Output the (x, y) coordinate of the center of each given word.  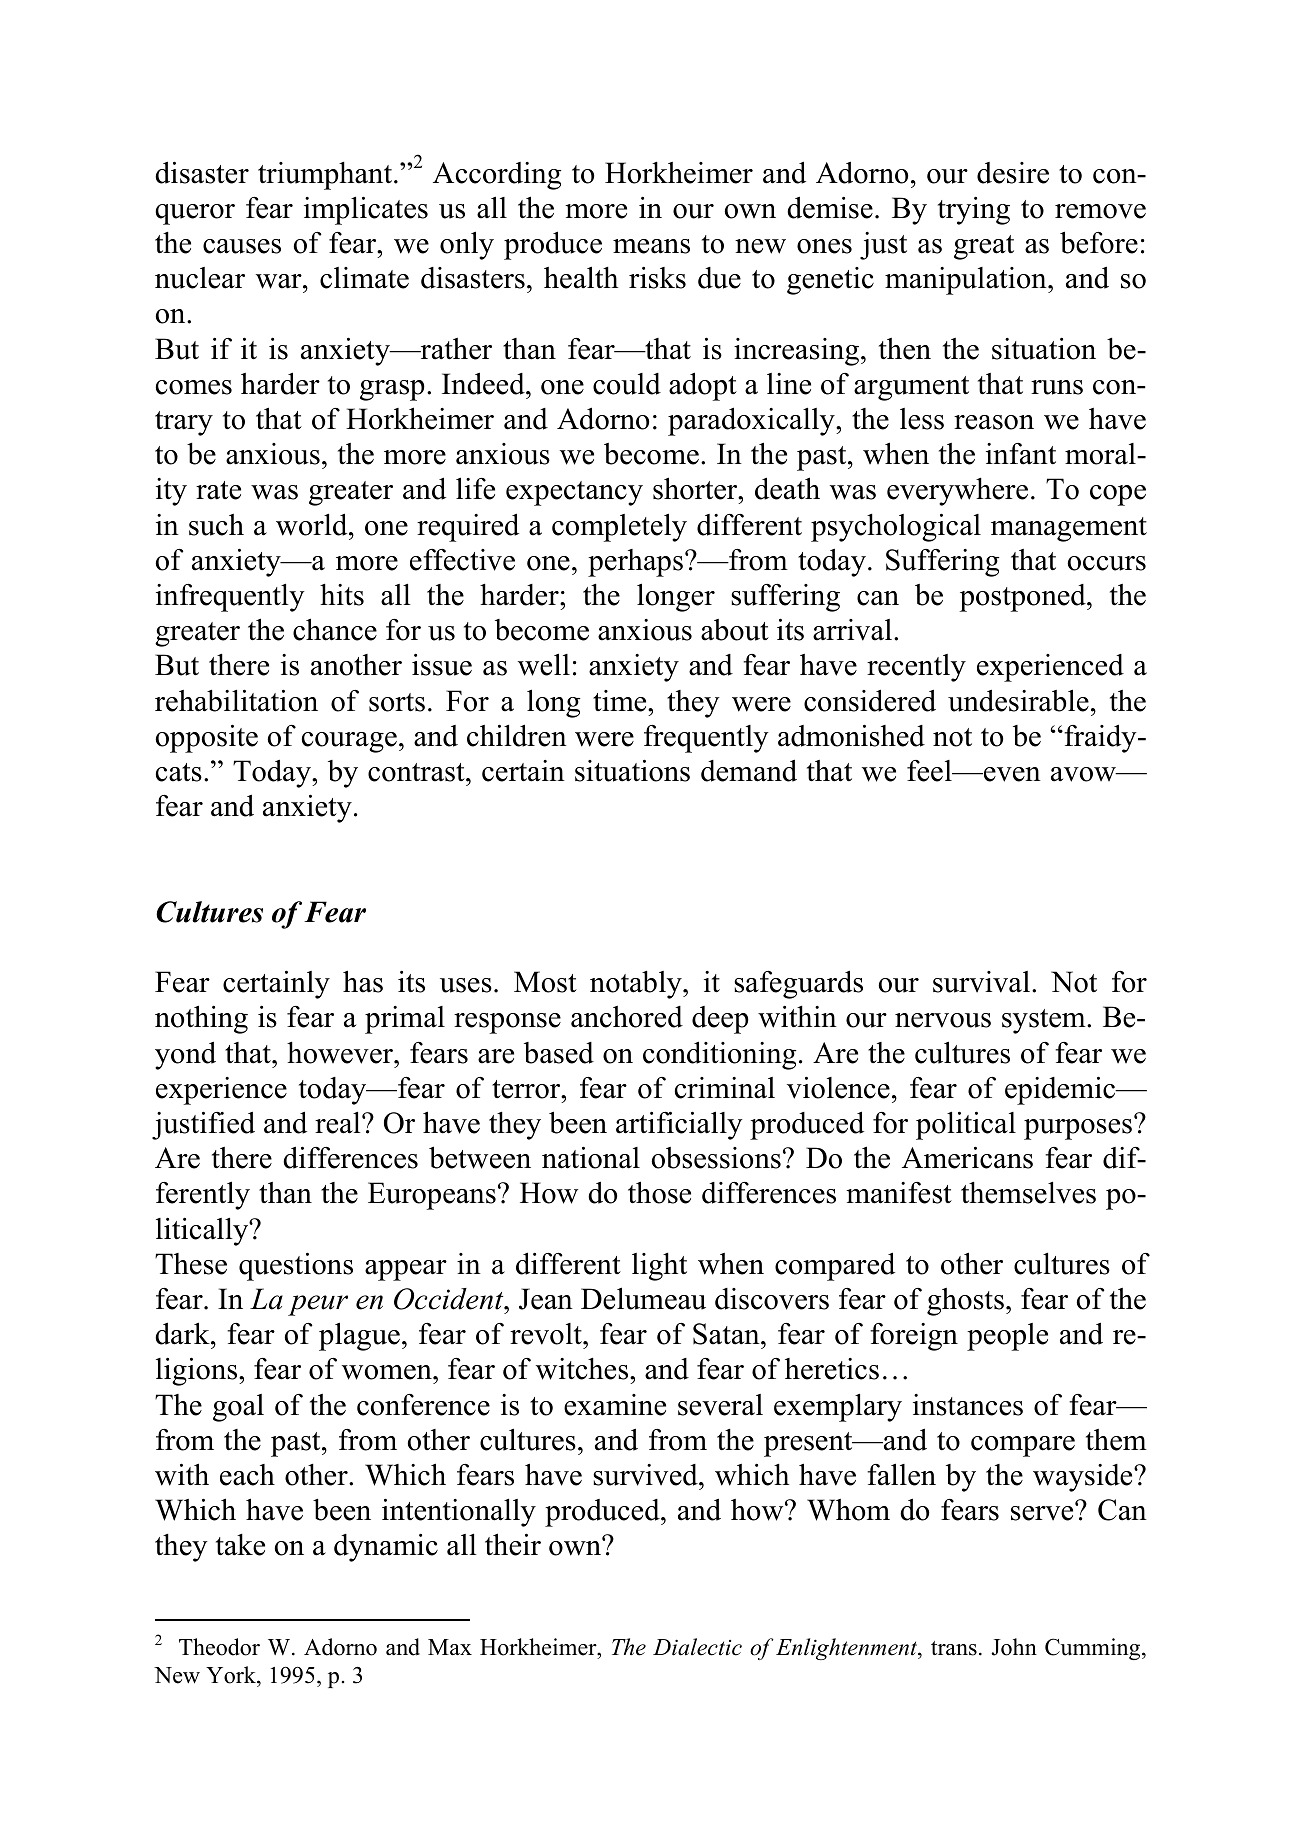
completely (619, 527)
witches (583, 1369)
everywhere (957, 492)
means (651, 246)
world (313, 524)
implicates (366, 211)
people (1007, 1337)
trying (974, 211)
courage (349, 742)
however (341, 1053)
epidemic (1061, 1091)
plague (359, 1336)
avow (1084, 774)
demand (749, 771)
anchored (627, 1017)
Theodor (219, 1647)
